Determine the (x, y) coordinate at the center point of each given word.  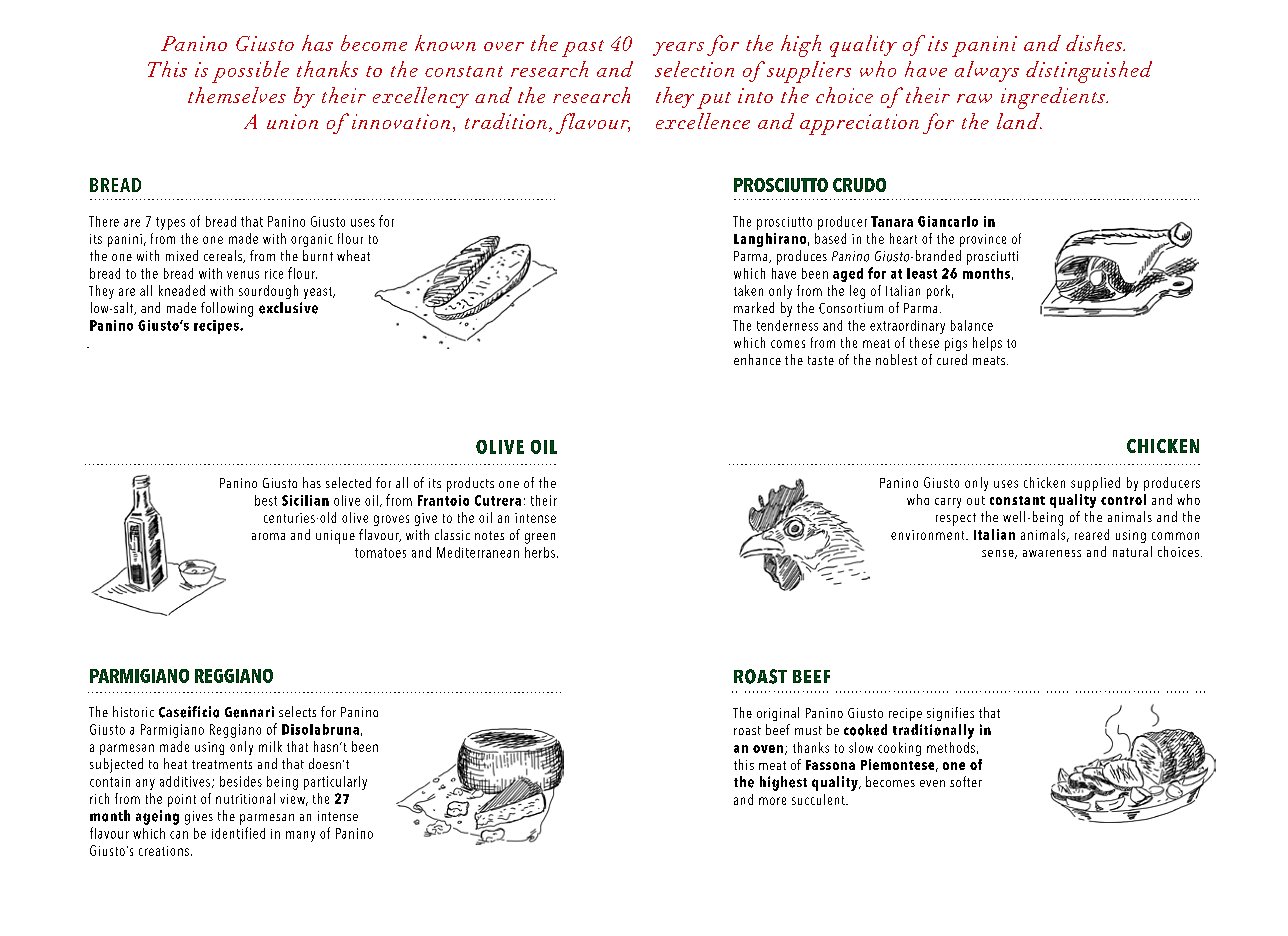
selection (694, 69)
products (470, 484)
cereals (224, 256)
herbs (540, 552)
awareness (1052, 553)
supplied (1095, 484)
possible (250, 72)
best (266, 500)
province (983, 240)
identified (238, 833)
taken (748, 290)
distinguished (1089, 72)
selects (297, 711)
